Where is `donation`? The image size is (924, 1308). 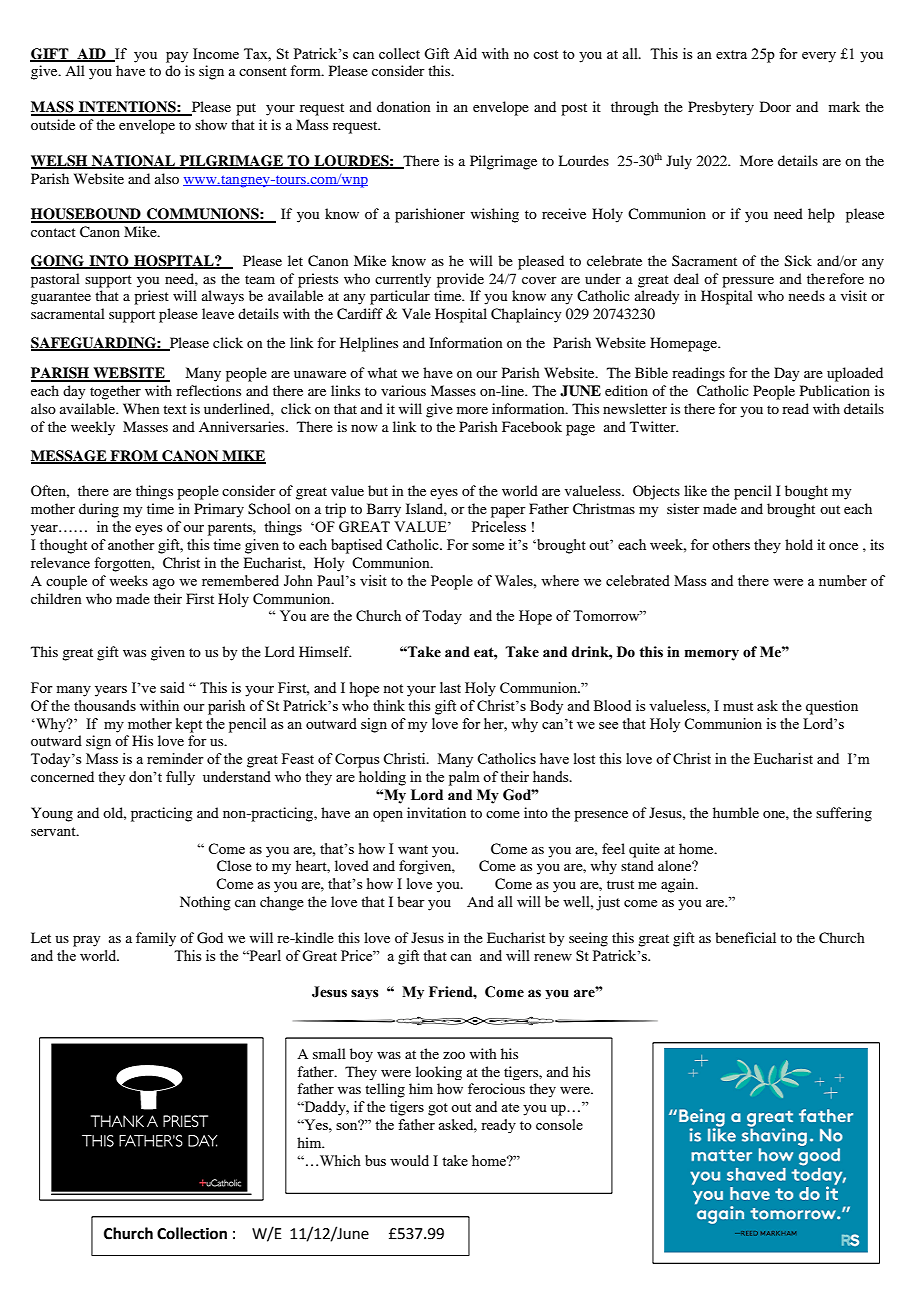
donation is located at coordinates (404, 106).
